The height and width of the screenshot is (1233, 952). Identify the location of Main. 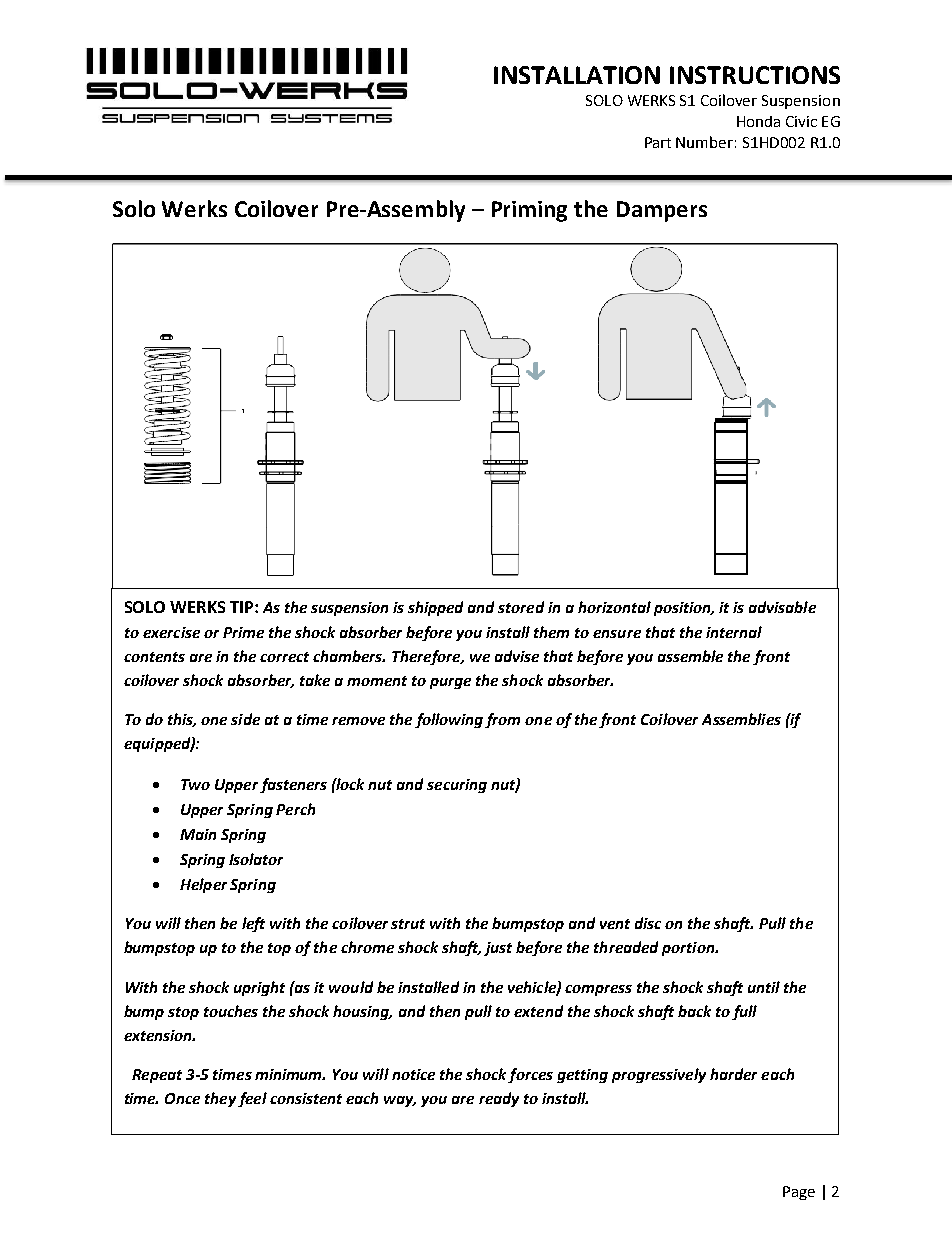
(198, 834).
